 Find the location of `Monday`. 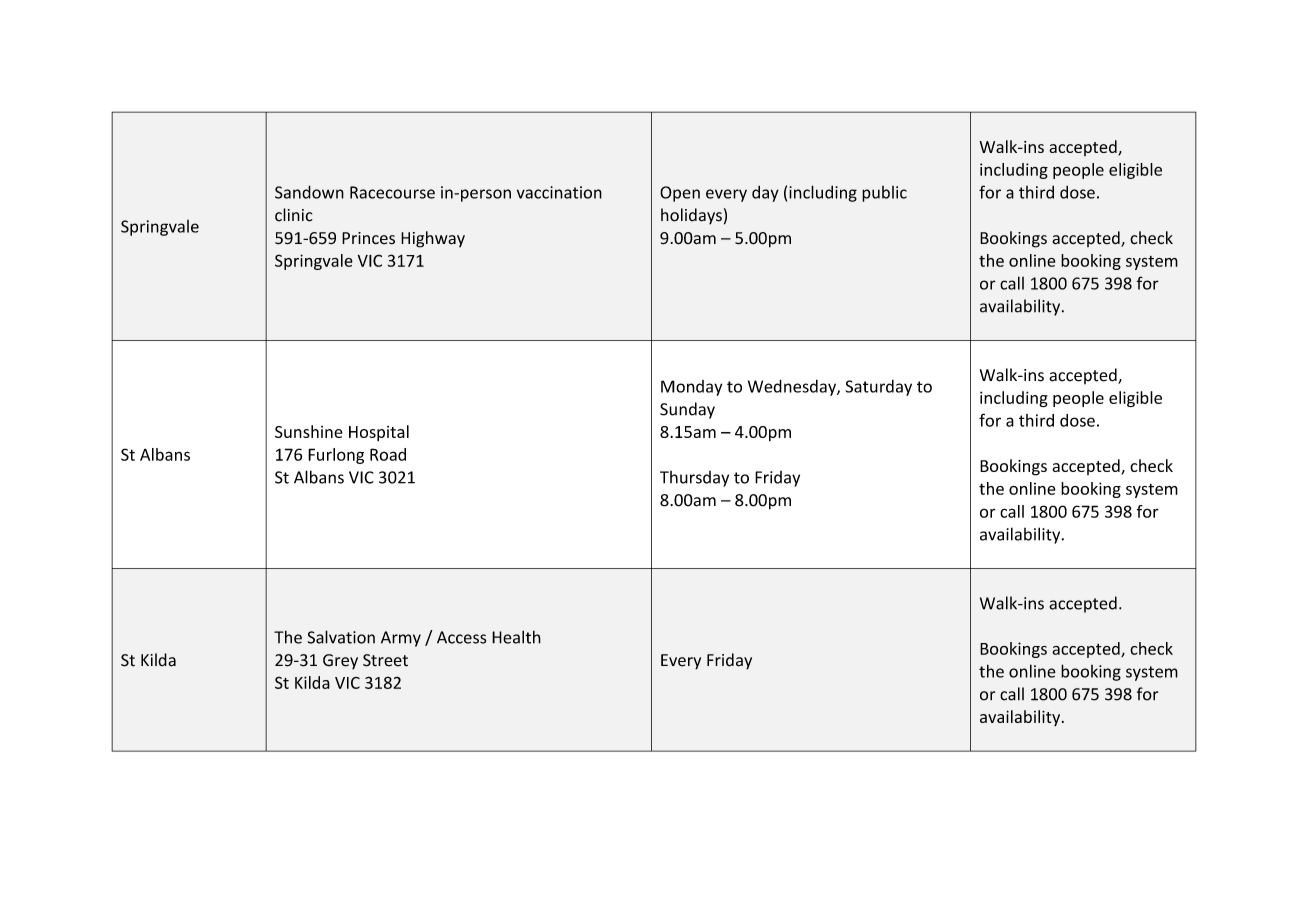

Monday is located at coordinates (691, 388).
